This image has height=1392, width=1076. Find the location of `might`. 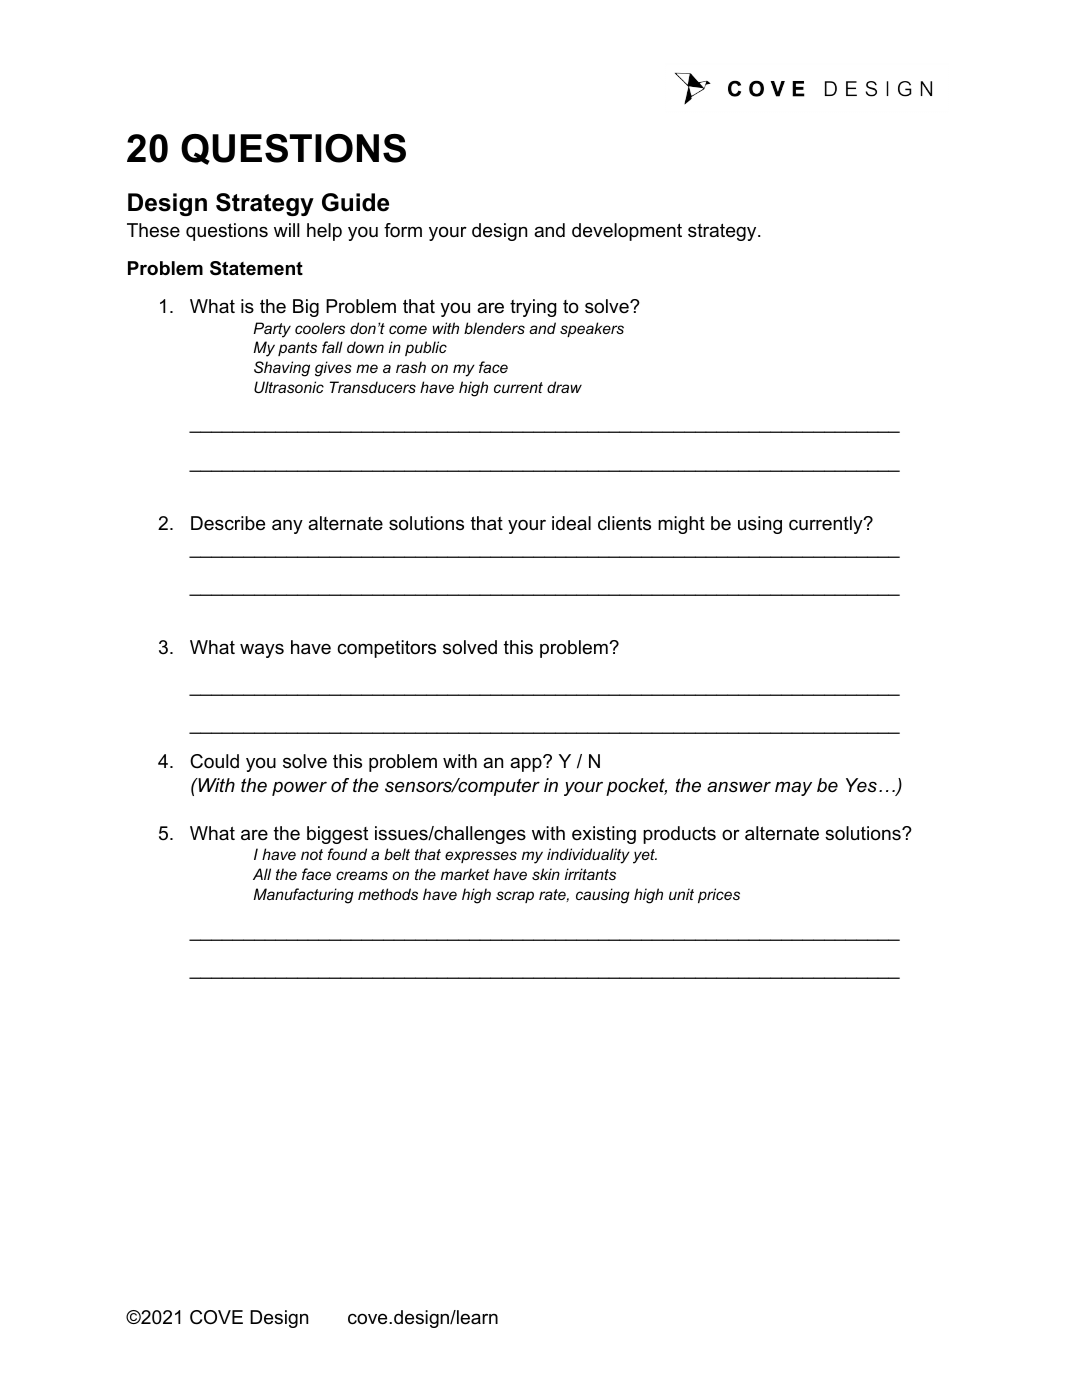

might is located at coordinates (681, 525).
